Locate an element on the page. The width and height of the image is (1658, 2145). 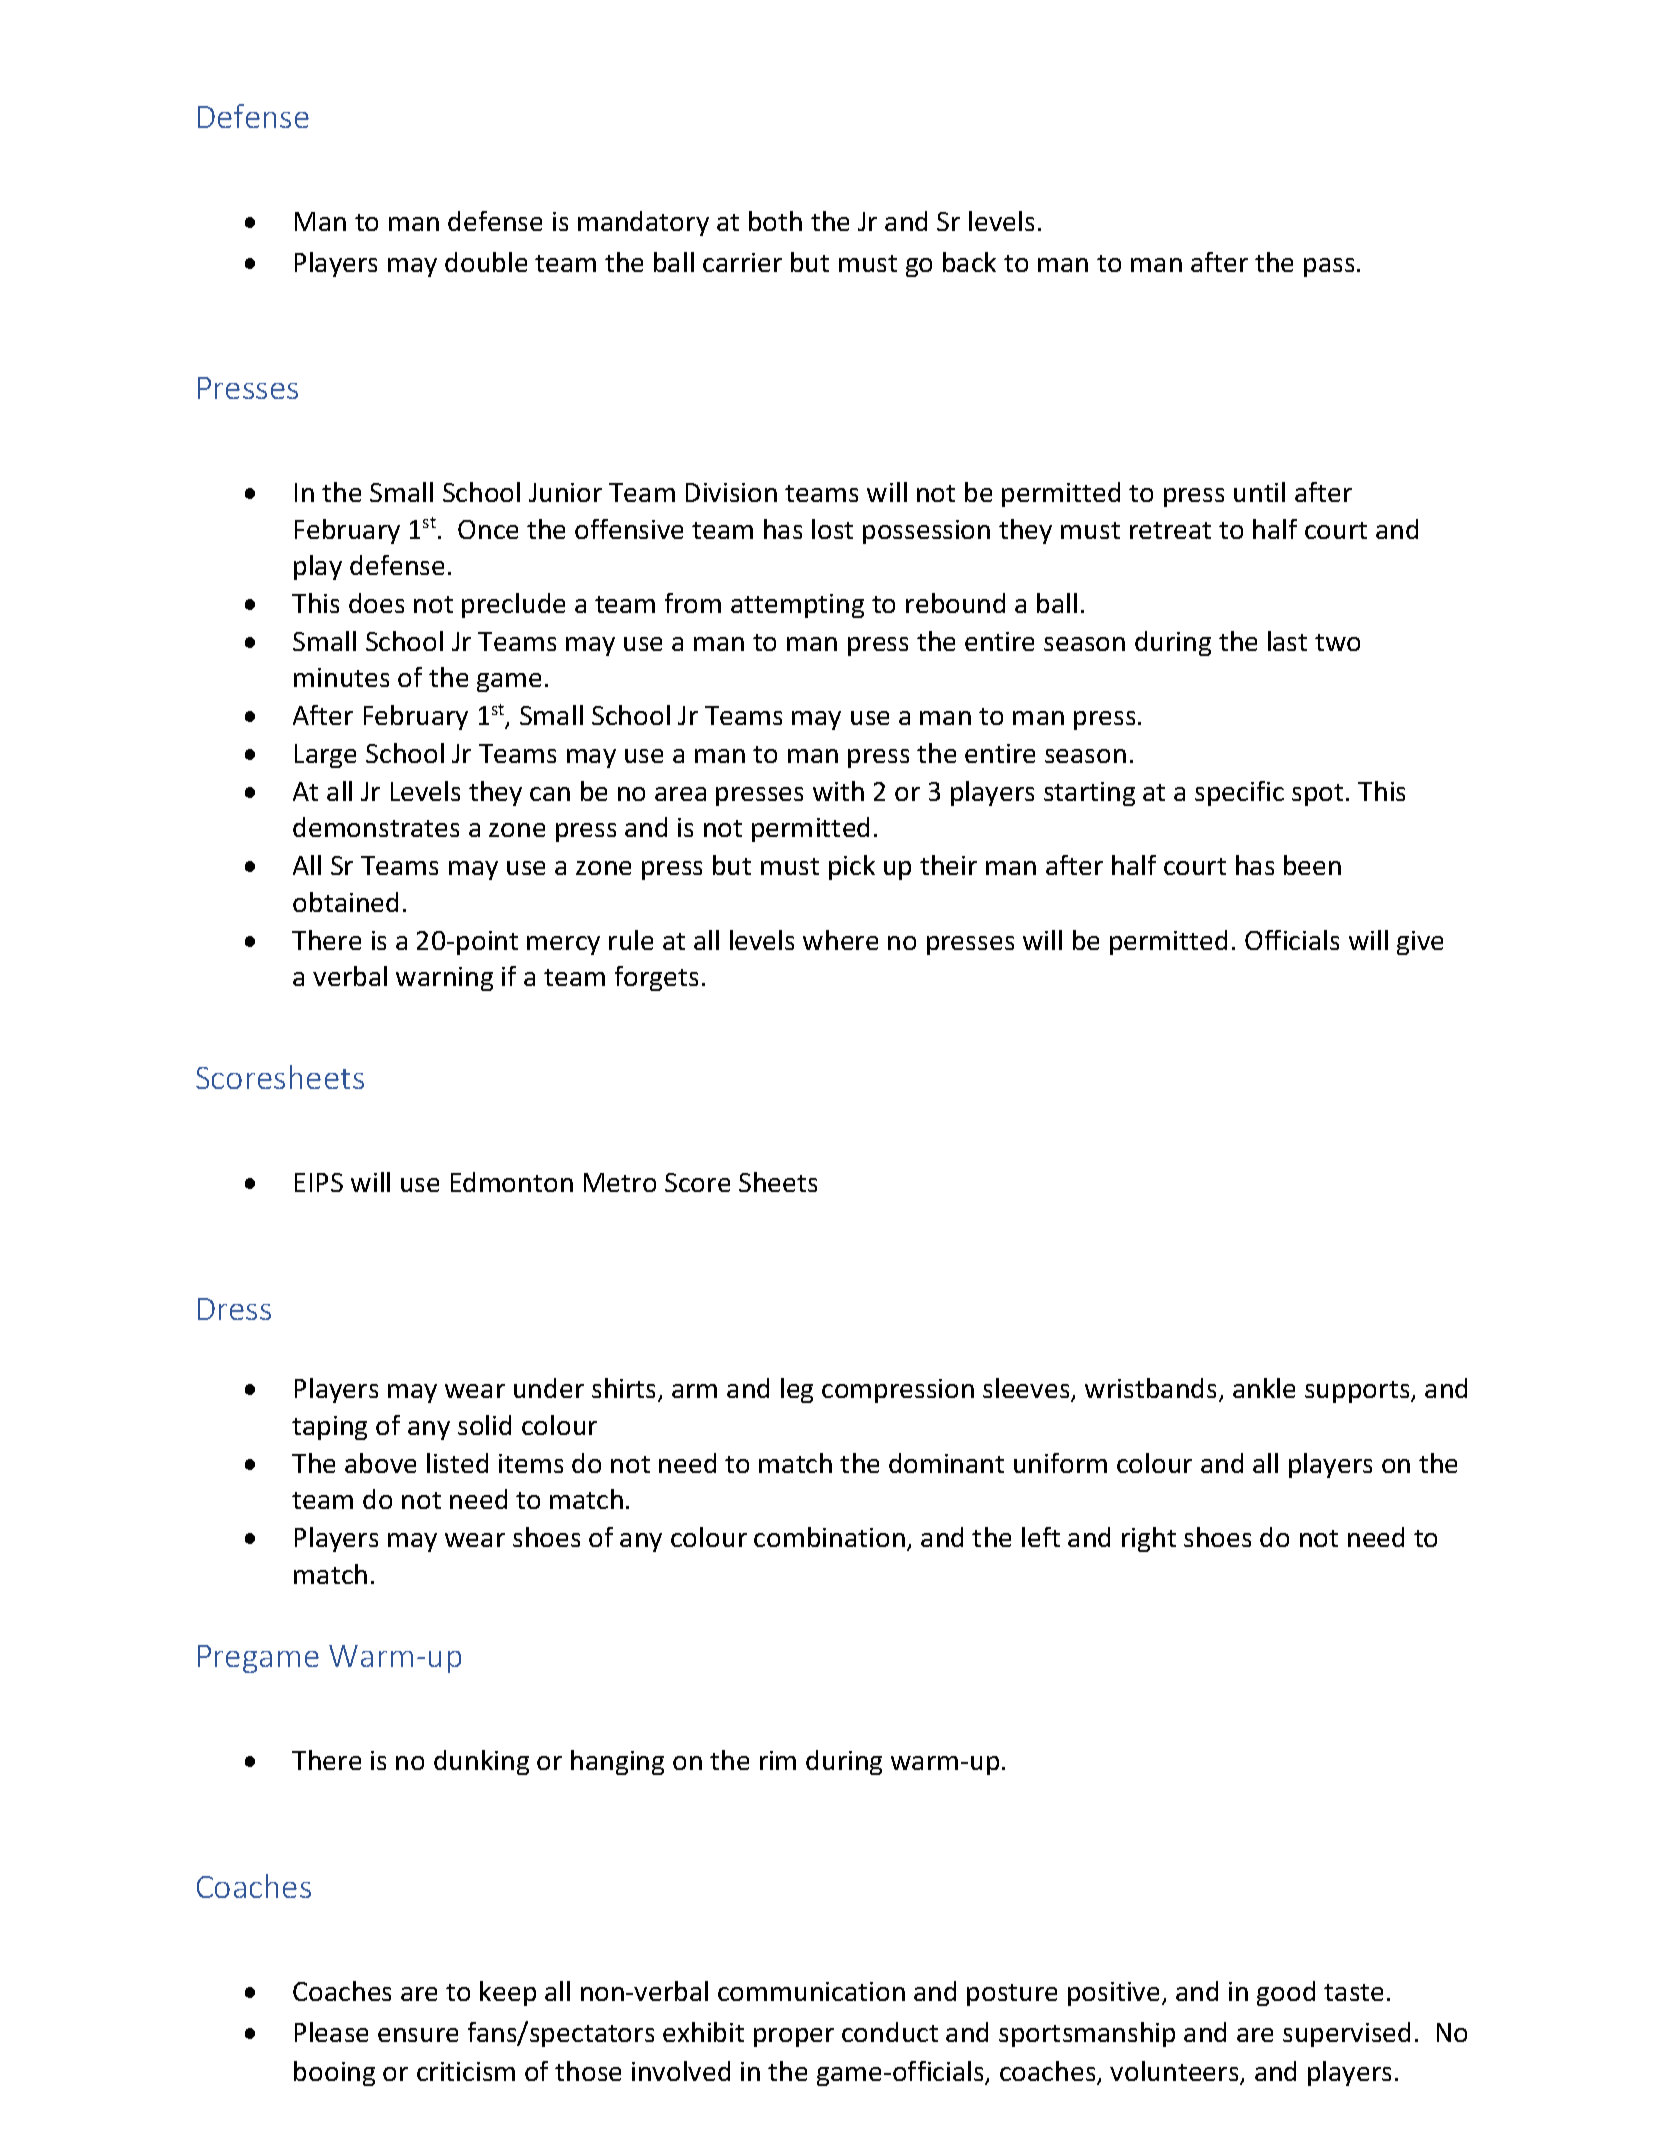
double is located at coordinates (486, 262).
